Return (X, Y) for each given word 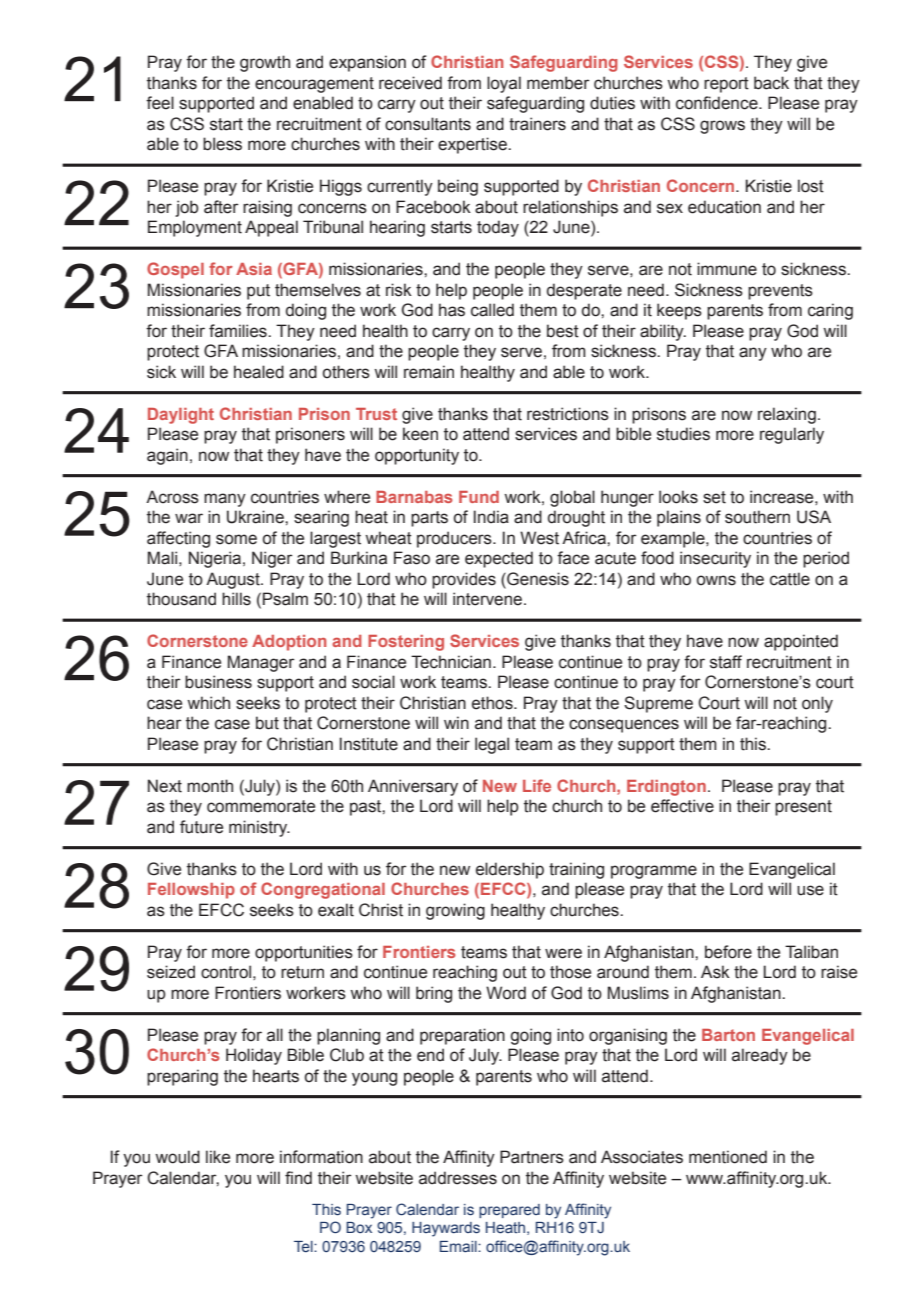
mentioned (728, 1157)
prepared (509, 1211)
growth (265, 63)
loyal (504, 84)
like (218, 1157)
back (771, 83)
